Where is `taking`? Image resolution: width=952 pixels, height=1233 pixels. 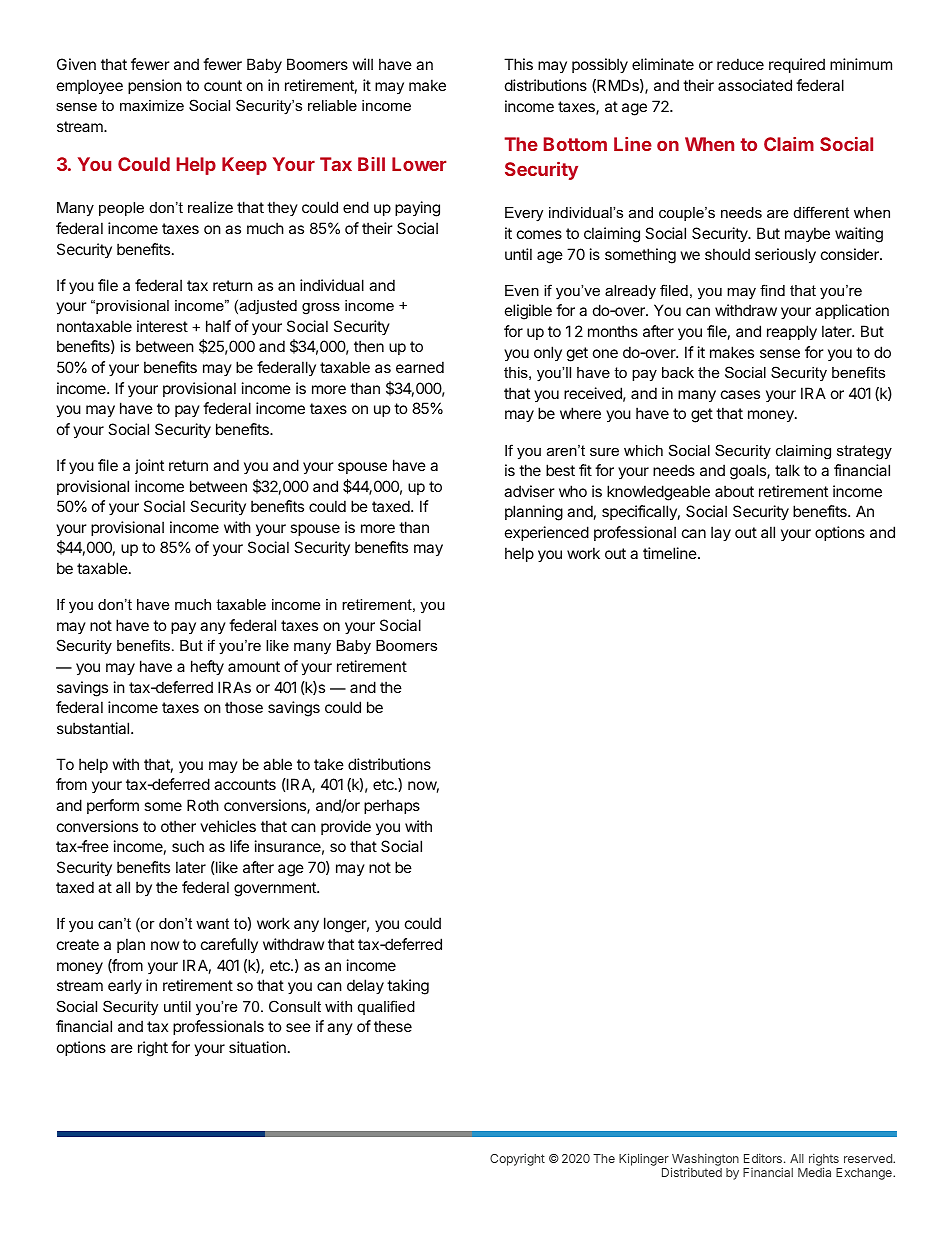
taking is located at coordinates (408, 987).
